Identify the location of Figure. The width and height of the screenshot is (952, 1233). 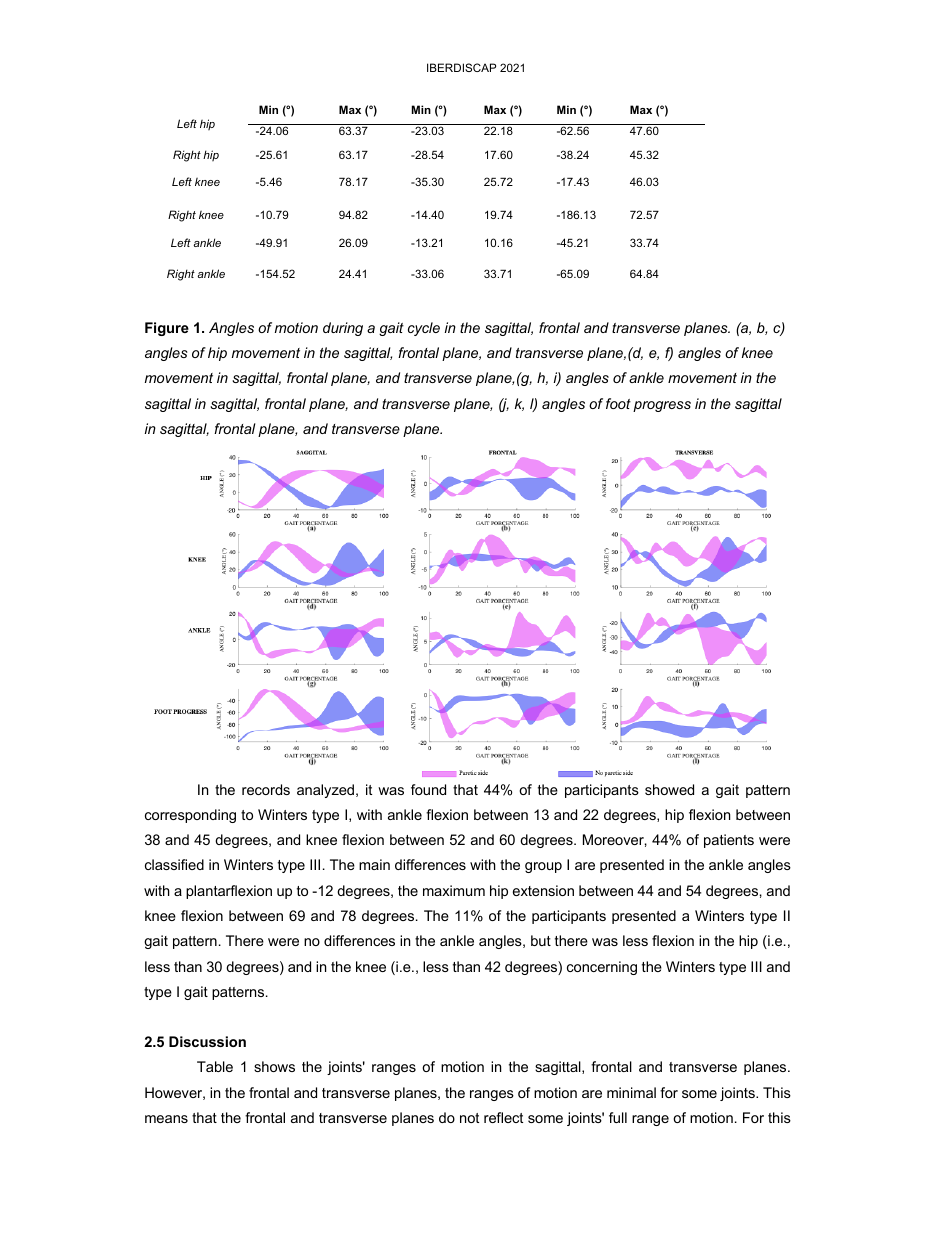
(167, 329).
